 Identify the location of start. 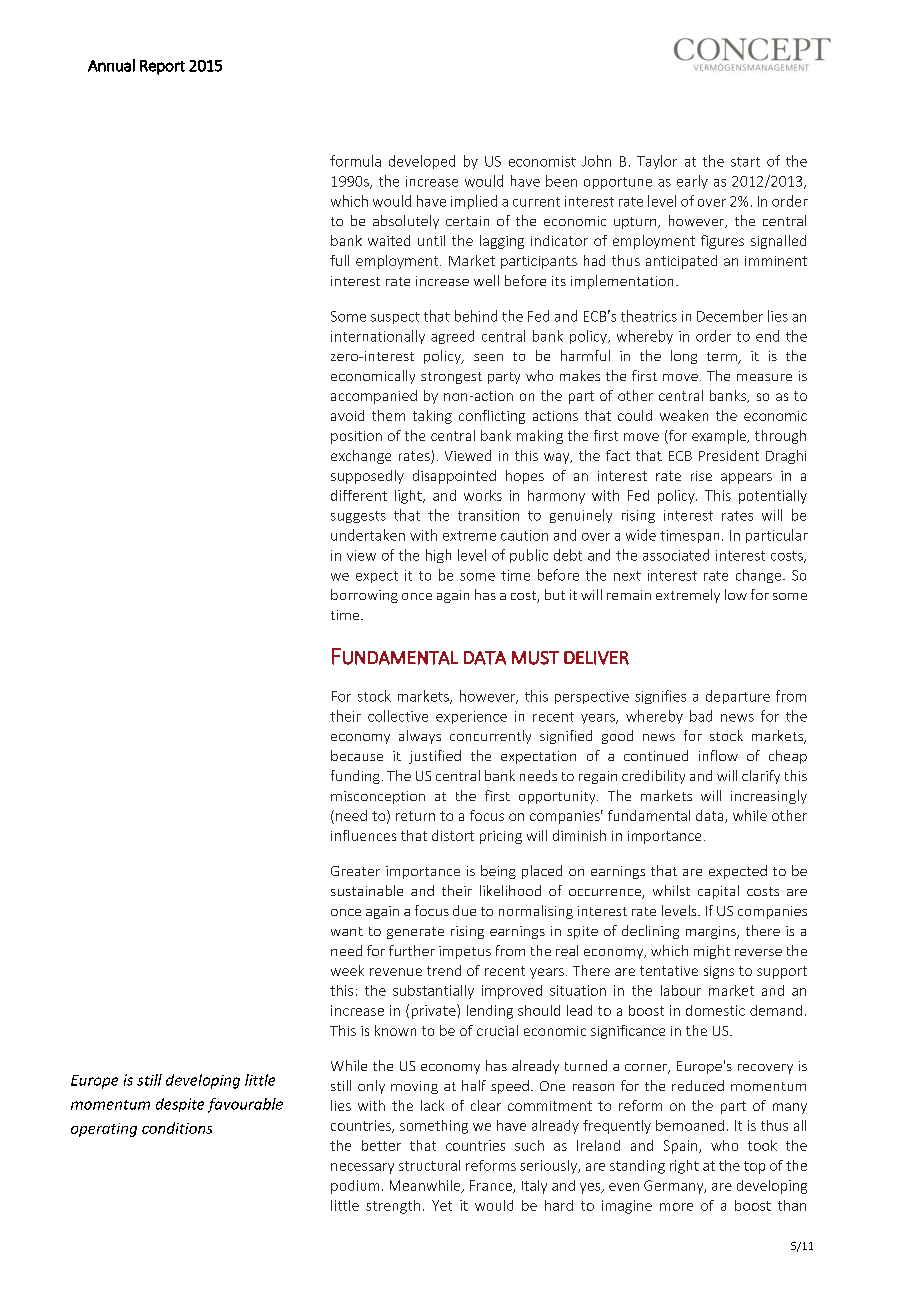
(745, 162).
